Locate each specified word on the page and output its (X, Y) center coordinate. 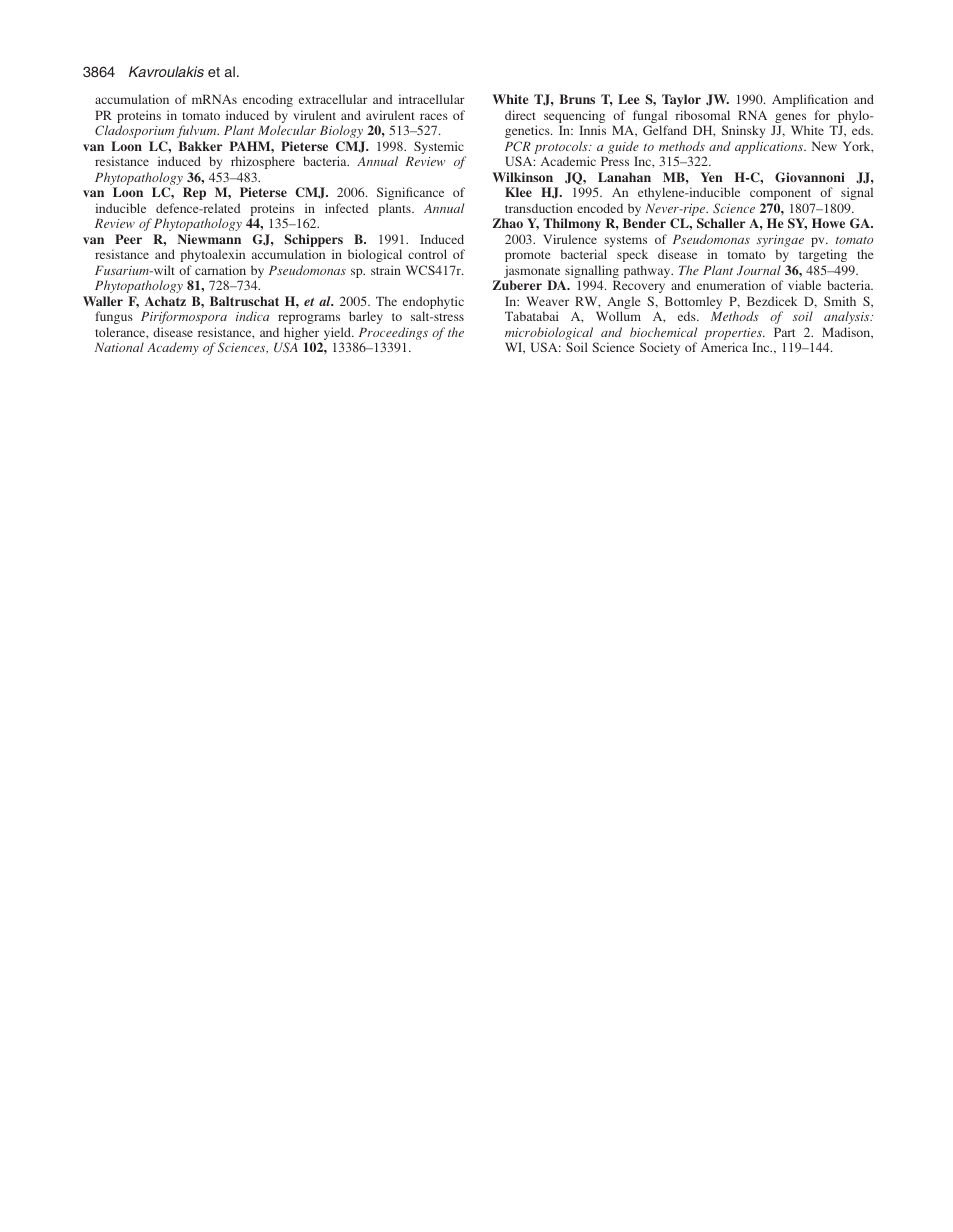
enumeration (731, 285)
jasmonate (533, 273)
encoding (268, 100)
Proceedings (393, 335)
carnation (220, 270)
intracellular (432, 99)
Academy (173, 348)
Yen (711, 177)
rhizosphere (263, 162)
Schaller (721, 223)
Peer (128, 239)
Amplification (810, 100)
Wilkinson (523, 177)
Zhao (508, 223)
